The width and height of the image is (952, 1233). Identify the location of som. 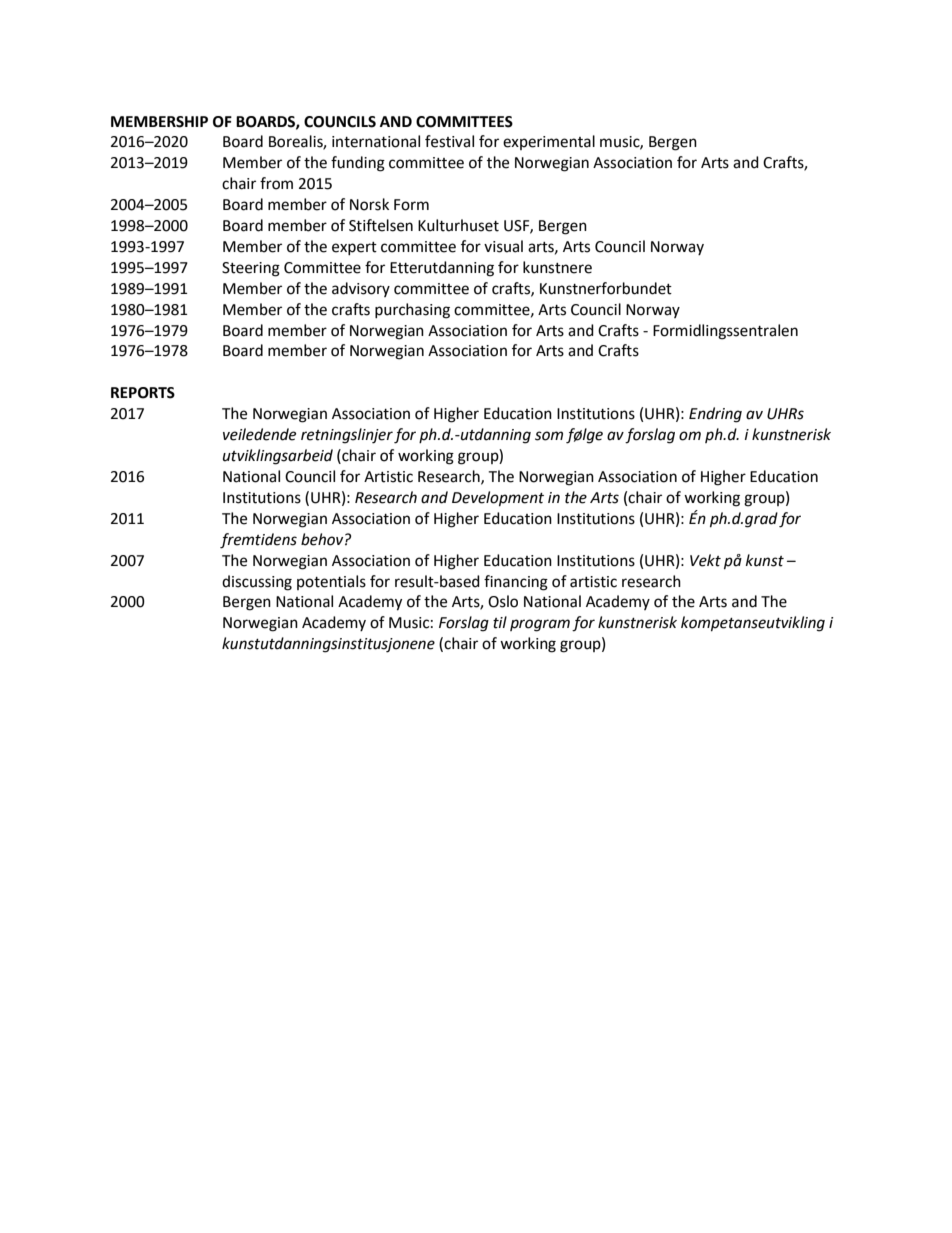
(549, 436).
